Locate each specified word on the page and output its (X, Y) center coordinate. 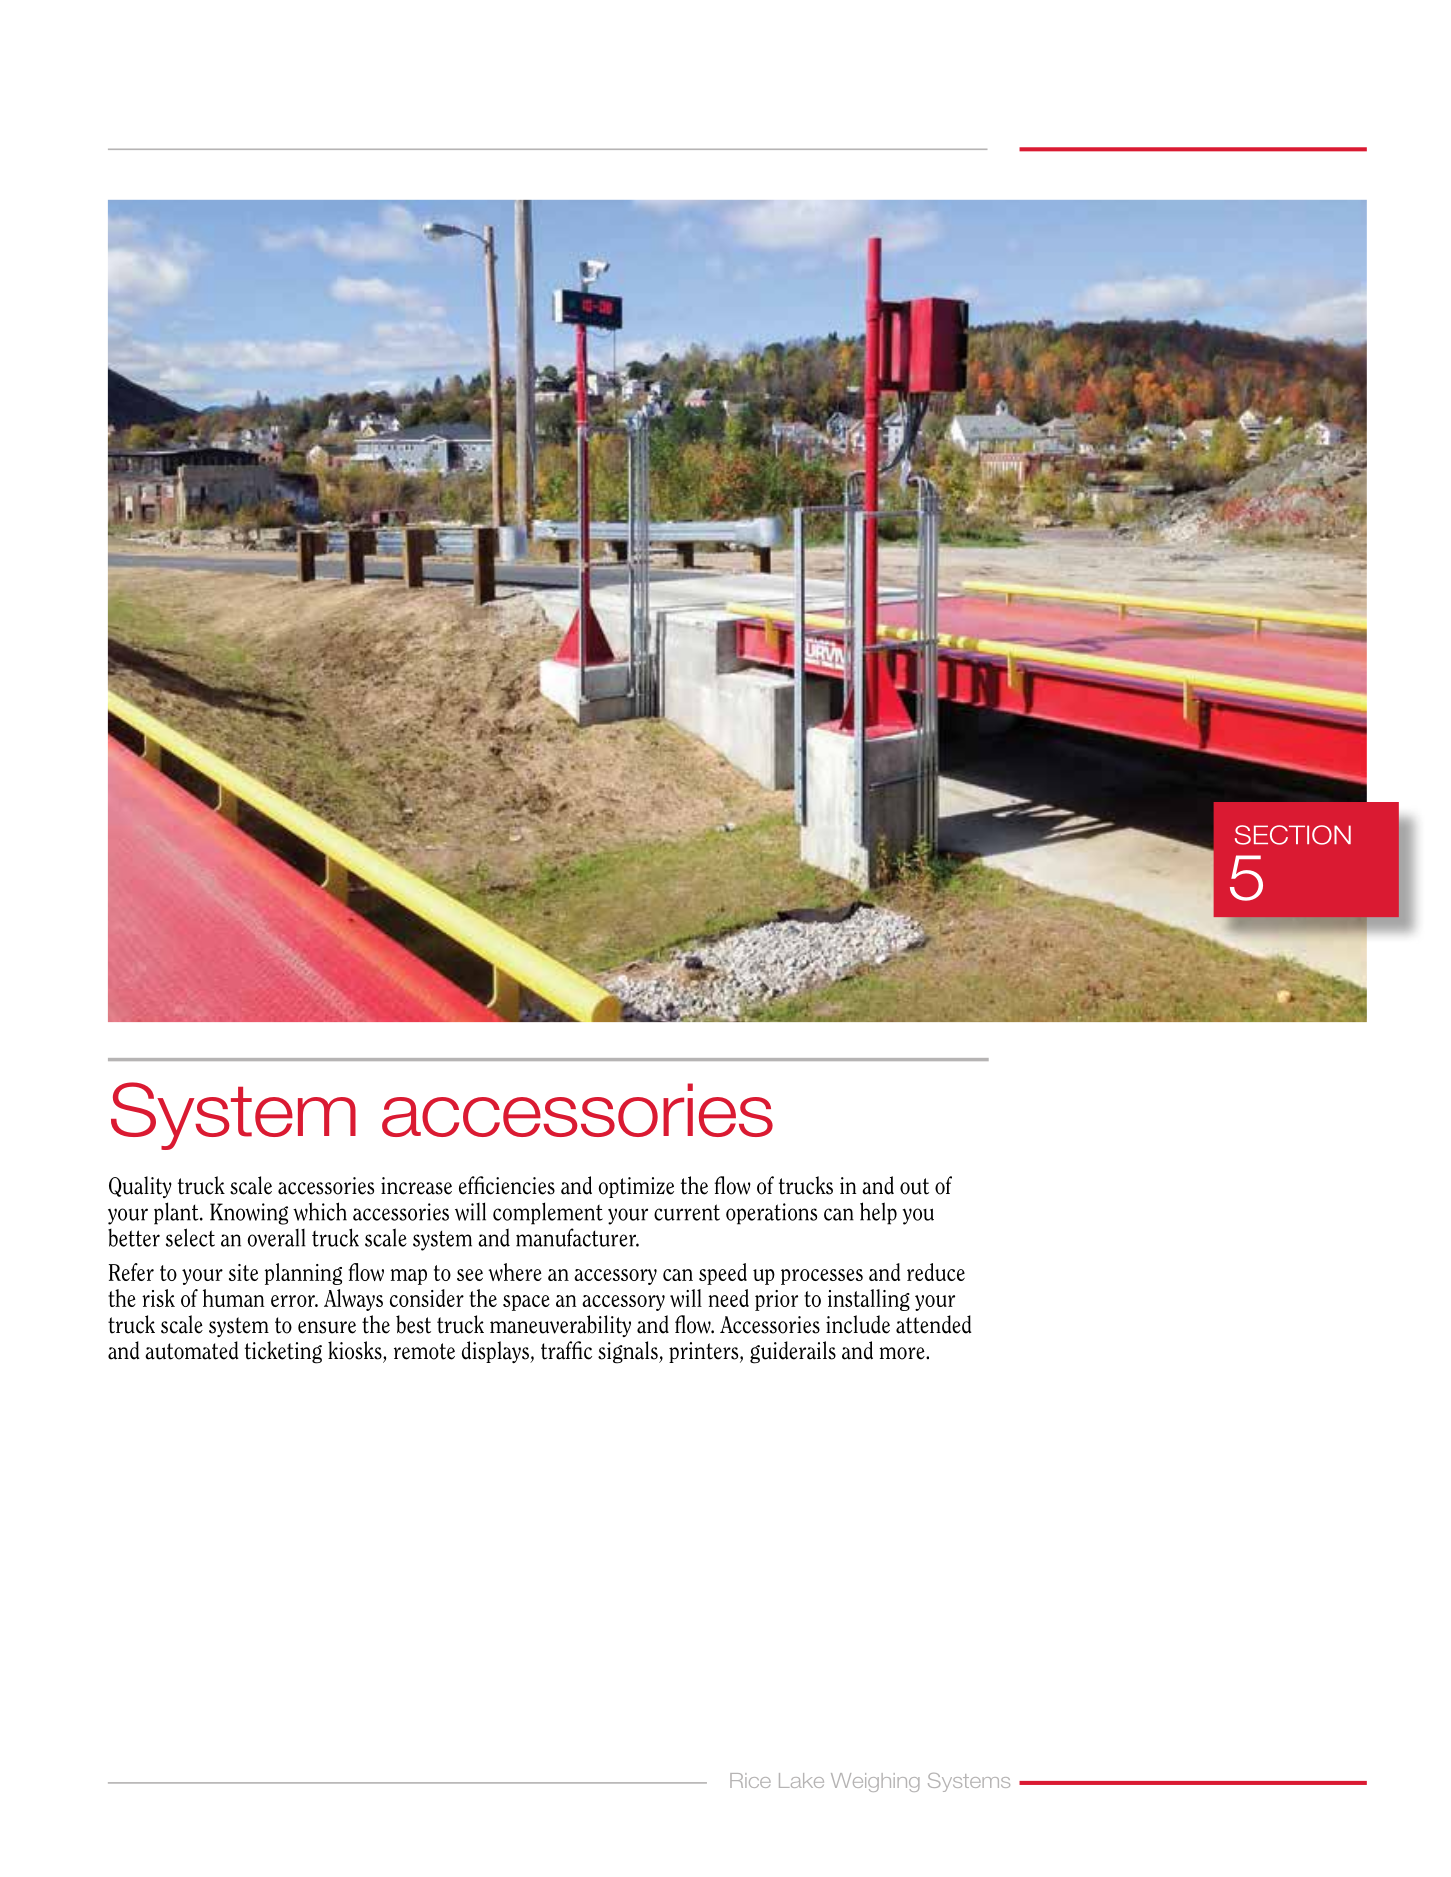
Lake (801, 1780)
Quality (140, 1187)
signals (629, 1352)
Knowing (249, 1214)
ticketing (283, 1352)
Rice (750, 1780)
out (914, 1186)
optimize (636, 1187)
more (903, 1353)
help (878, 1213)
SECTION (1293, 835)
